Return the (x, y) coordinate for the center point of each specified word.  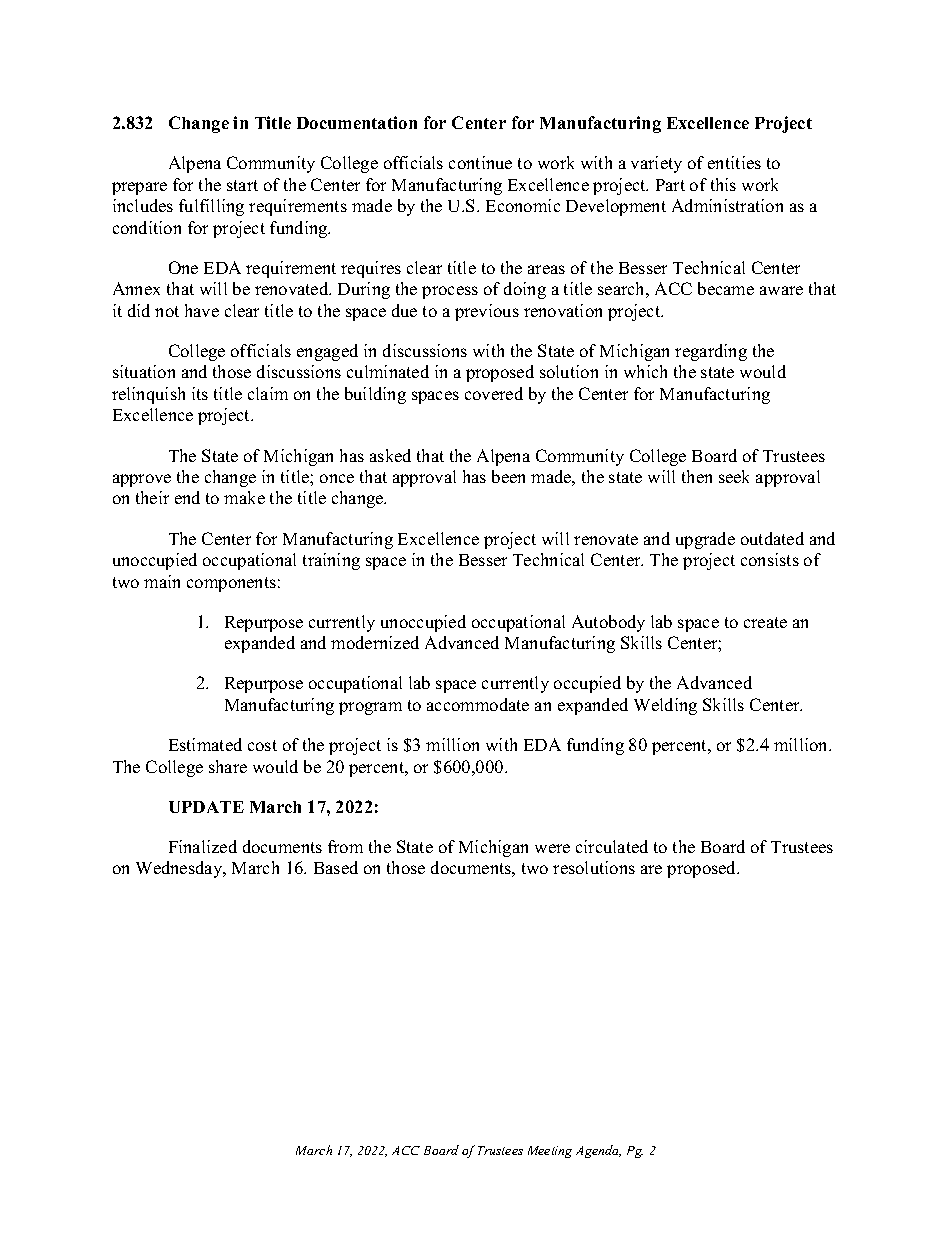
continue (480, 162)
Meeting (550, 1152)
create (765, 622)
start (242, 185)
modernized (375, 642)
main (162, 581)
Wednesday (180, 869)
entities (734, 162)
